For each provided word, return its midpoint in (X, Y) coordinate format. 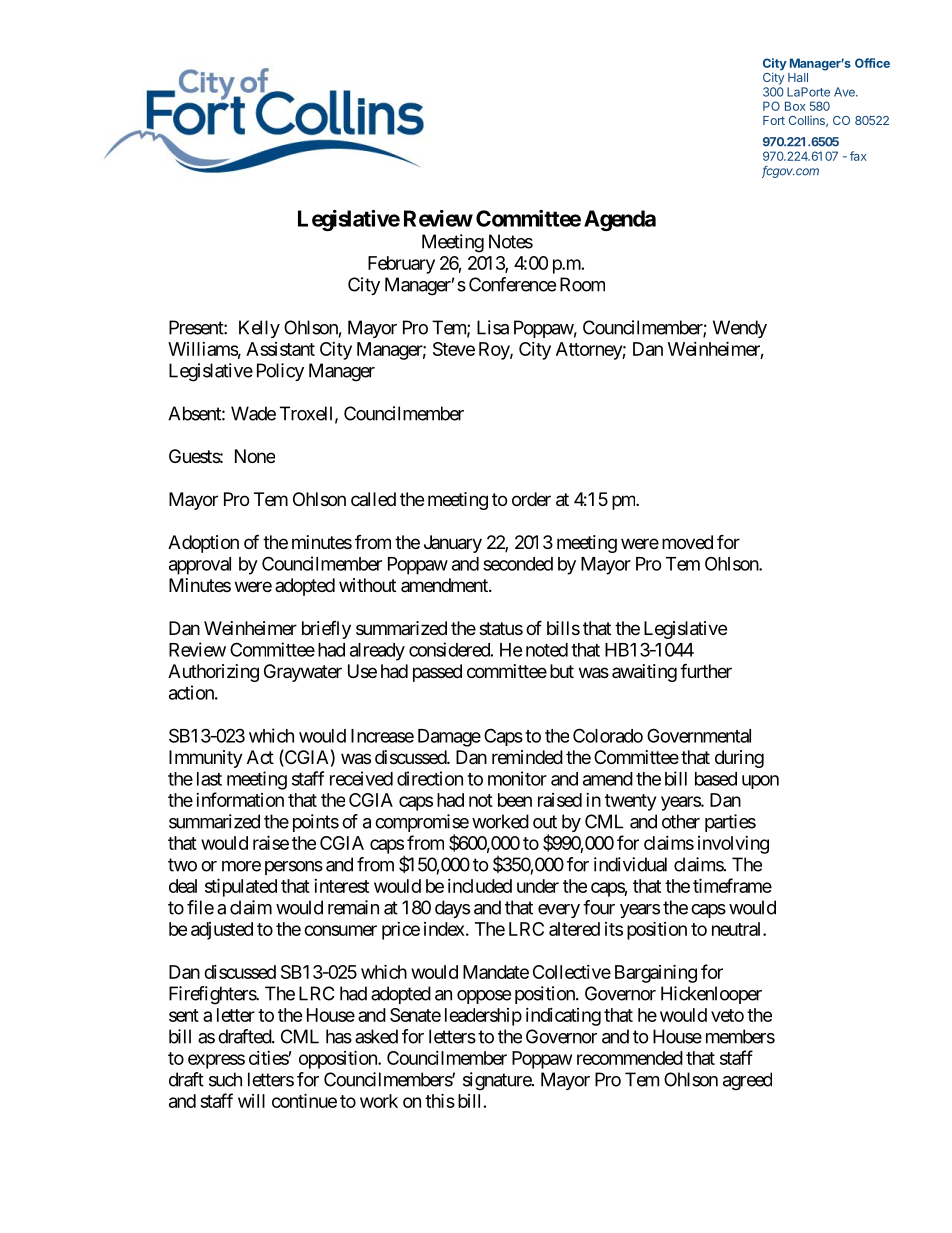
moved (687, 542)
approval (200, 566)
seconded (518, 564)
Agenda (620, 220)
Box (795, 106)
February (401, 265)
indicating (563, 1017)
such (225, 1079)
